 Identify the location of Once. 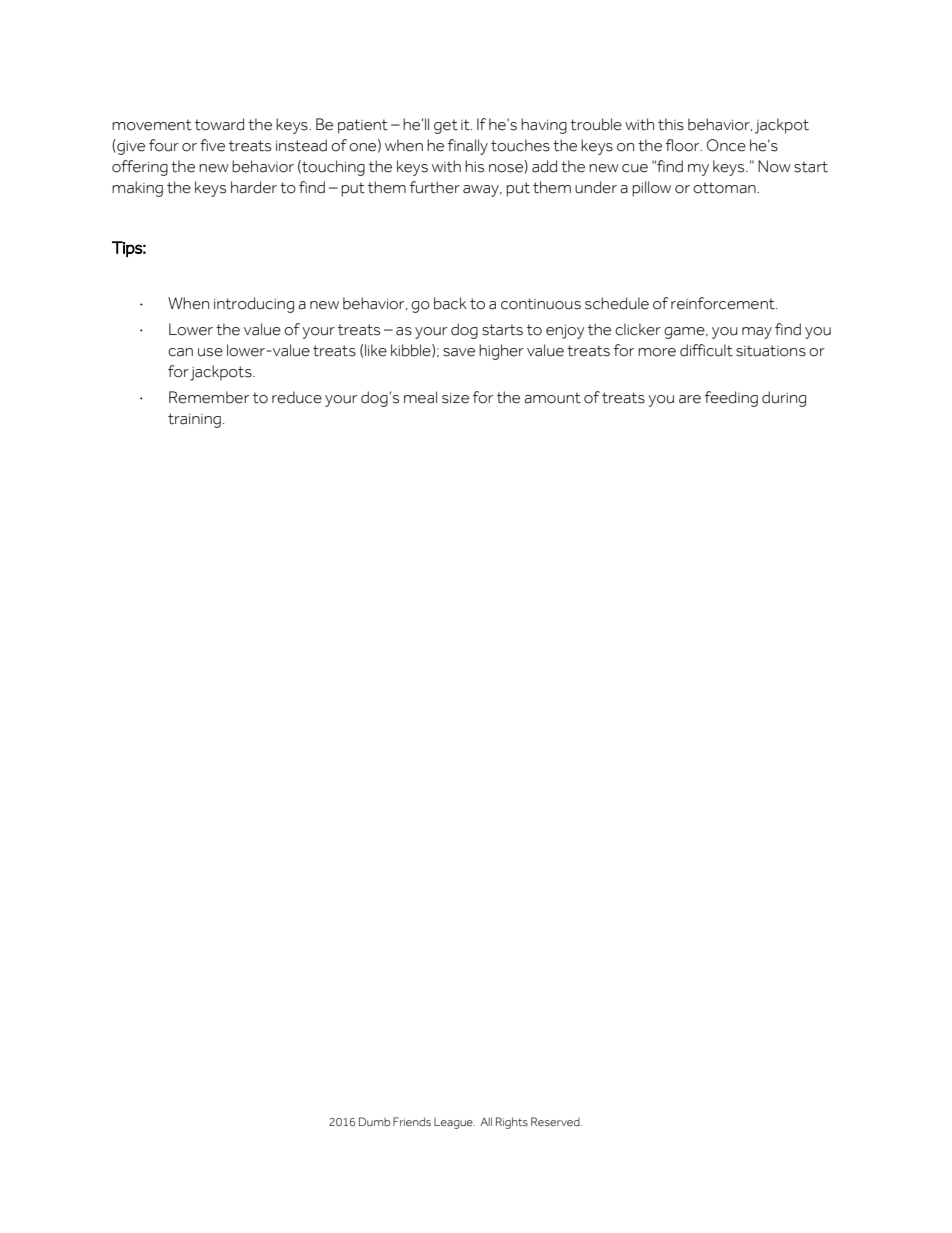
(726, 145).
